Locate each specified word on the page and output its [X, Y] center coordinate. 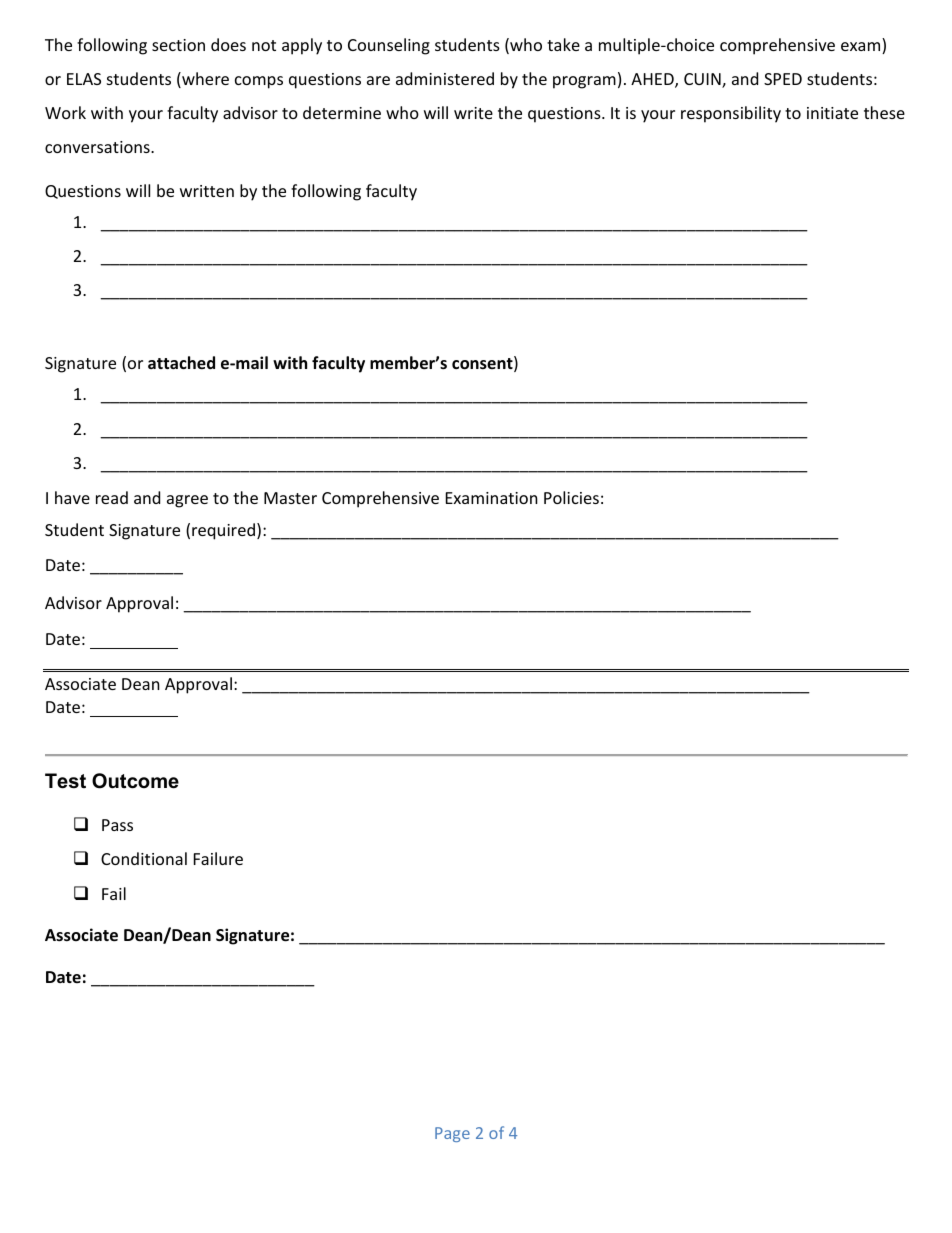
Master [290, 498]
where [204, 80]
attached [181, 363]
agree [187, 501]
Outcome [135, 781]
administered [445, 78]
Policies [571, 497]
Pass [117, 825]
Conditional [144, 858]
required [223, 531]
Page [452, 1134]
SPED [783, 79]
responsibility [731, 114]
